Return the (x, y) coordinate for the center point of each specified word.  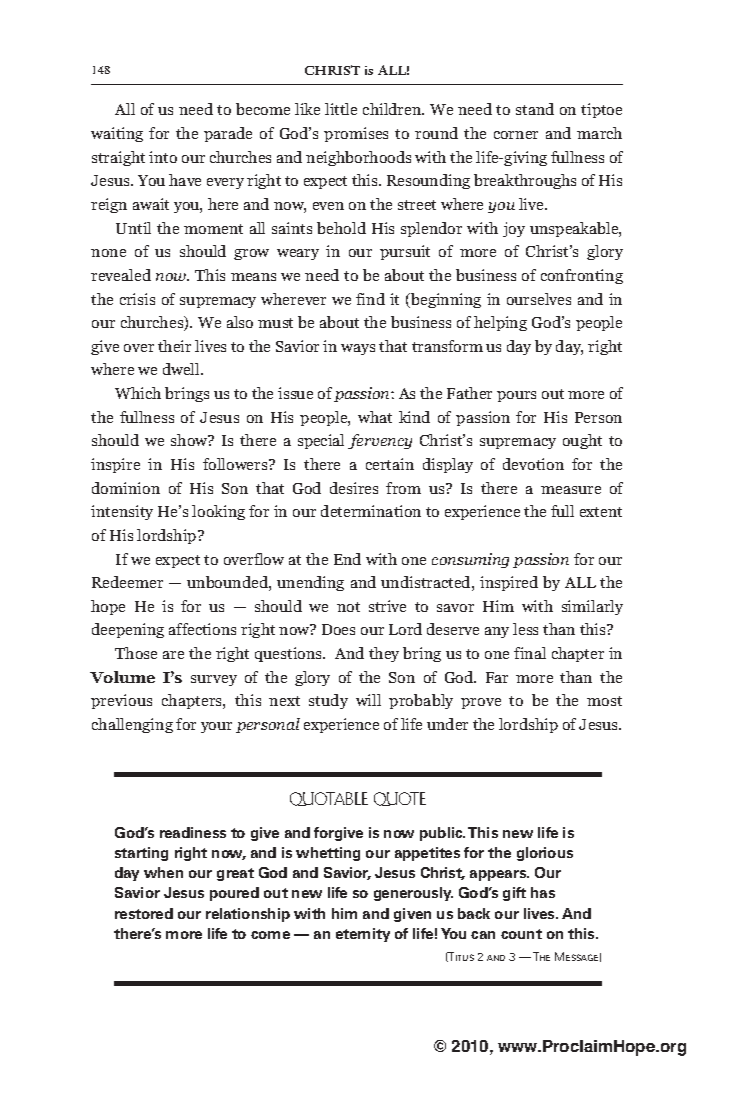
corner (516, 135)
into (163, 157)
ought (582, 441)
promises (356, 134)
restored (144, 913)
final (530, 653)
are (173, 655)
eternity (363, 935)
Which (138, 393)
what (375, 417)
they (384, 654)
